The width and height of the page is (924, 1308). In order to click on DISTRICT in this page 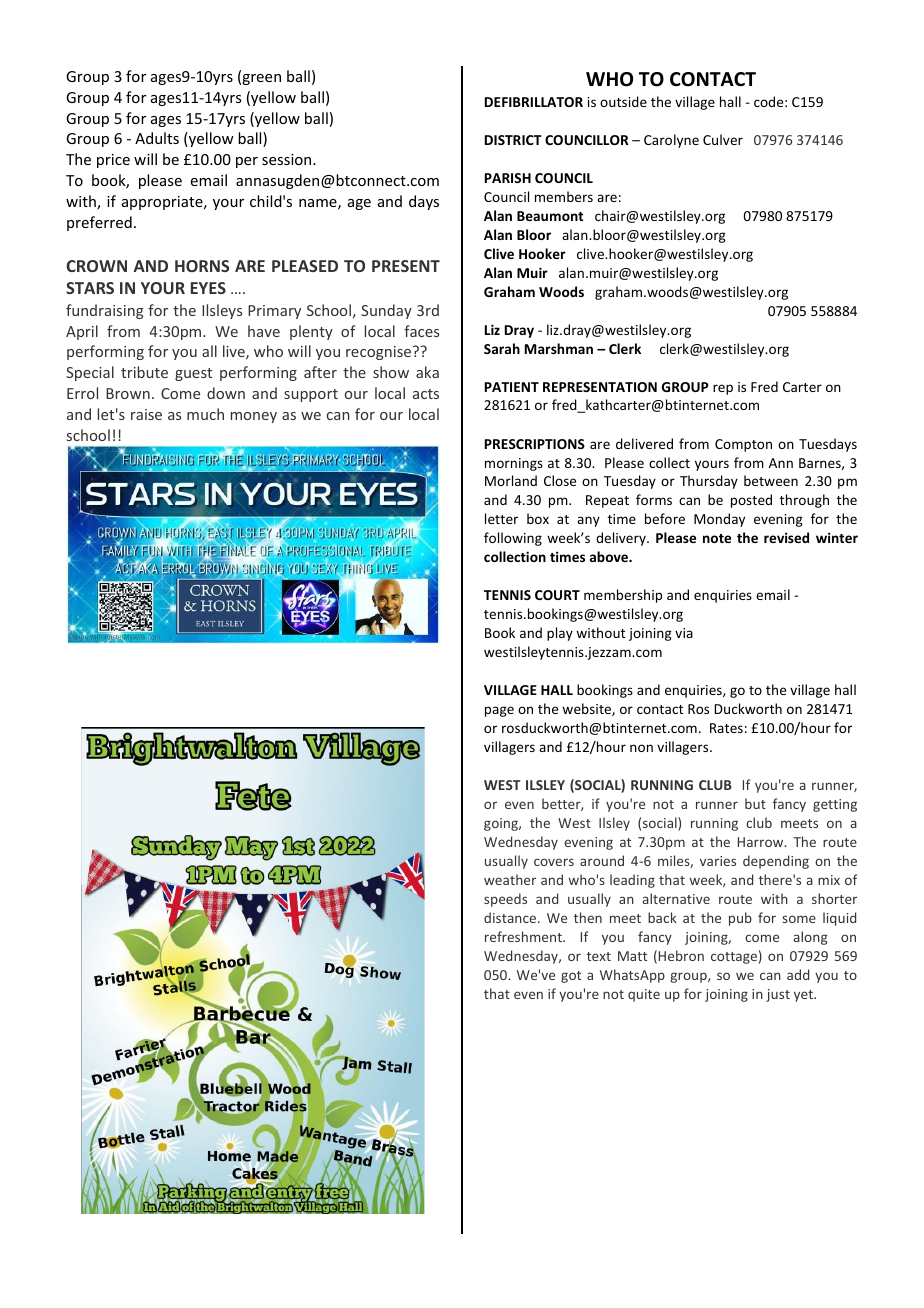, I will do `click(513, 140)`.
